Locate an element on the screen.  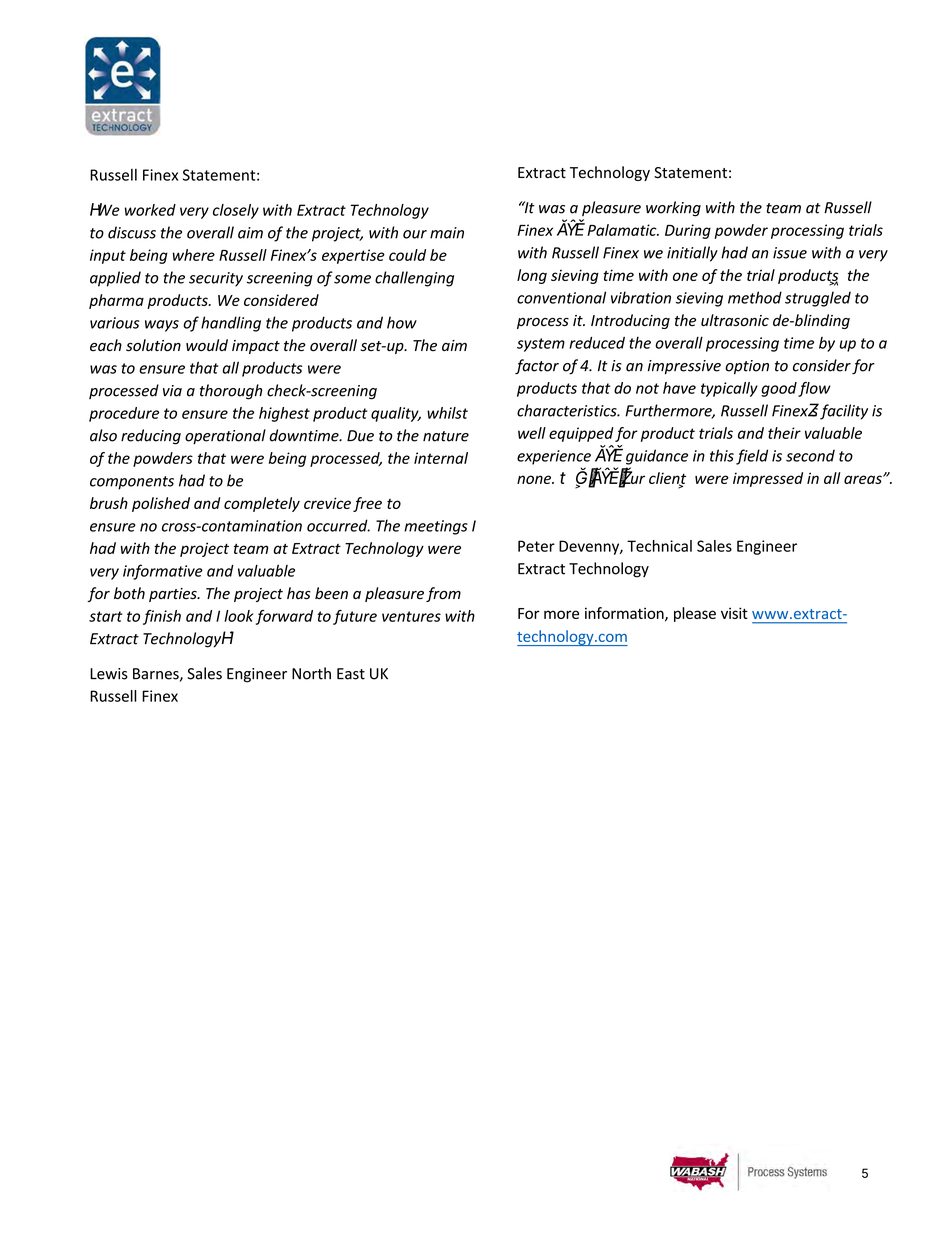
internal is located at coordinates (441, 458).
